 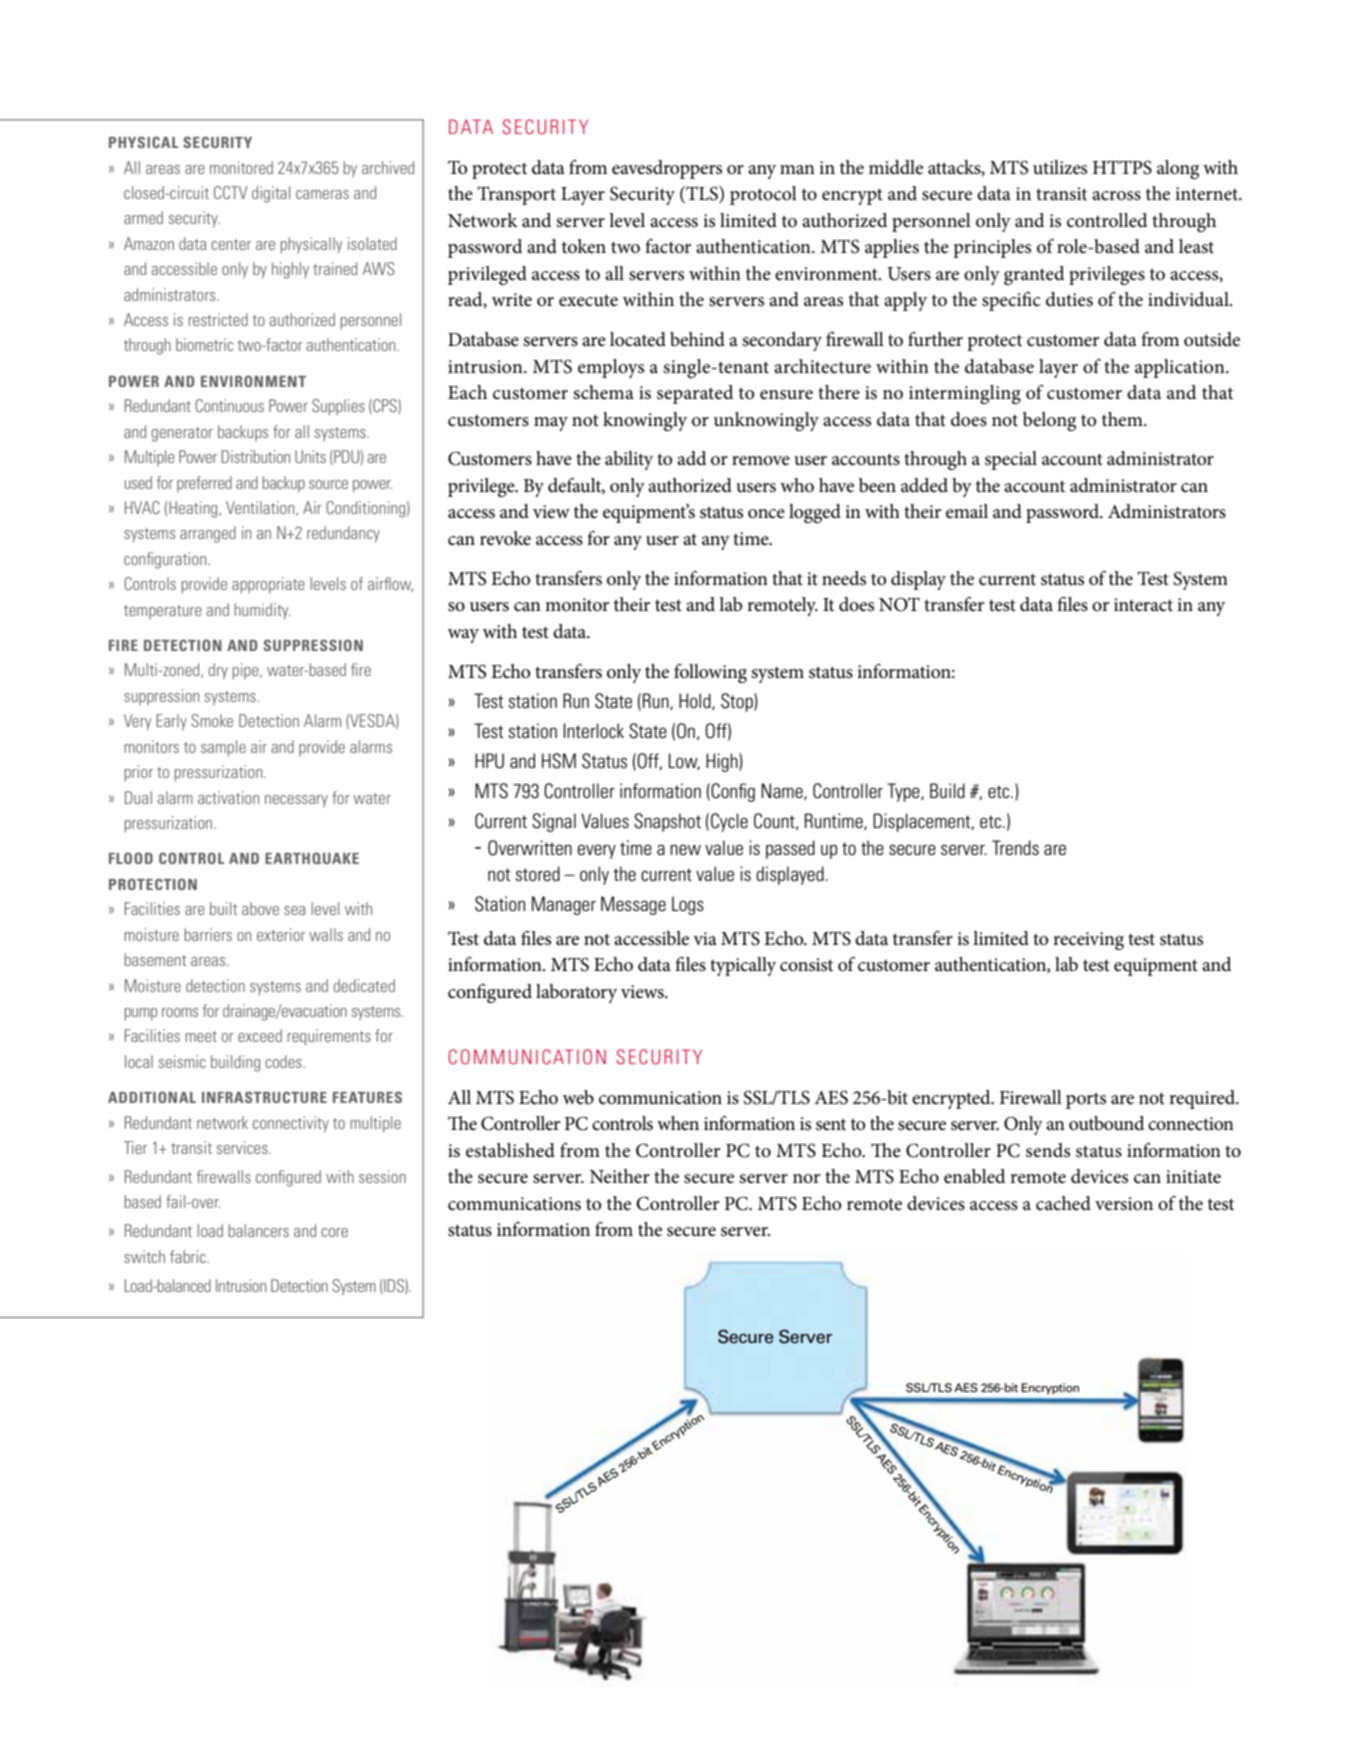 I want to click on once, so click(x=766, y=514).
